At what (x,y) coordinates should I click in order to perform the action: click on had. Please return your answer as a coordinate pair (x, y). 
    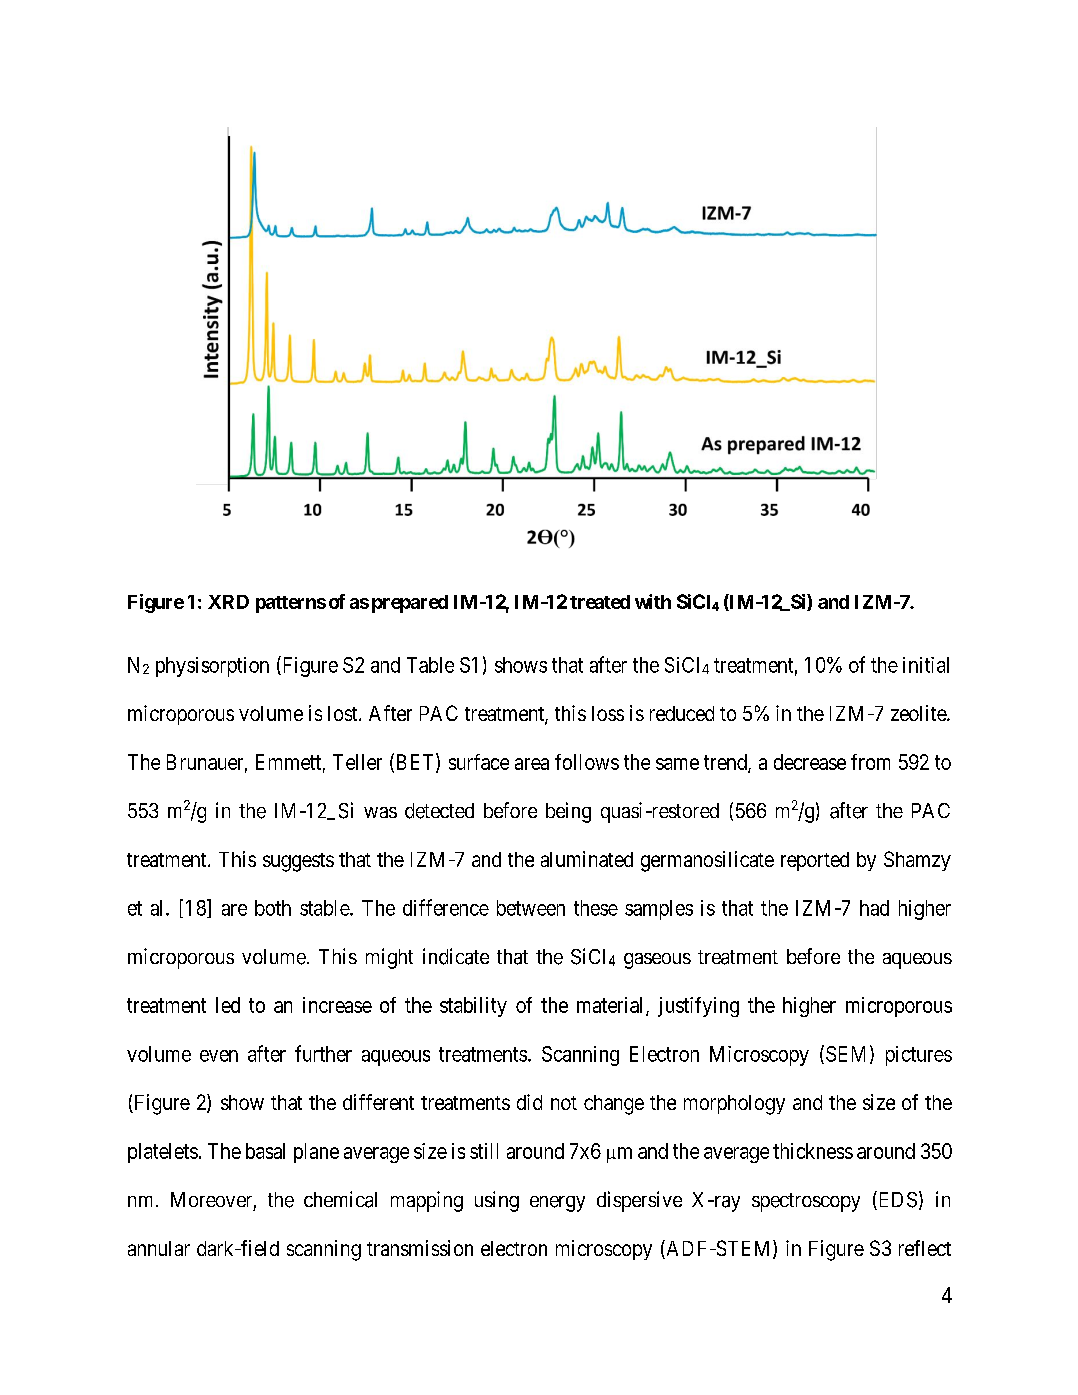
    Looking at the image, I should click on (874, 908).
